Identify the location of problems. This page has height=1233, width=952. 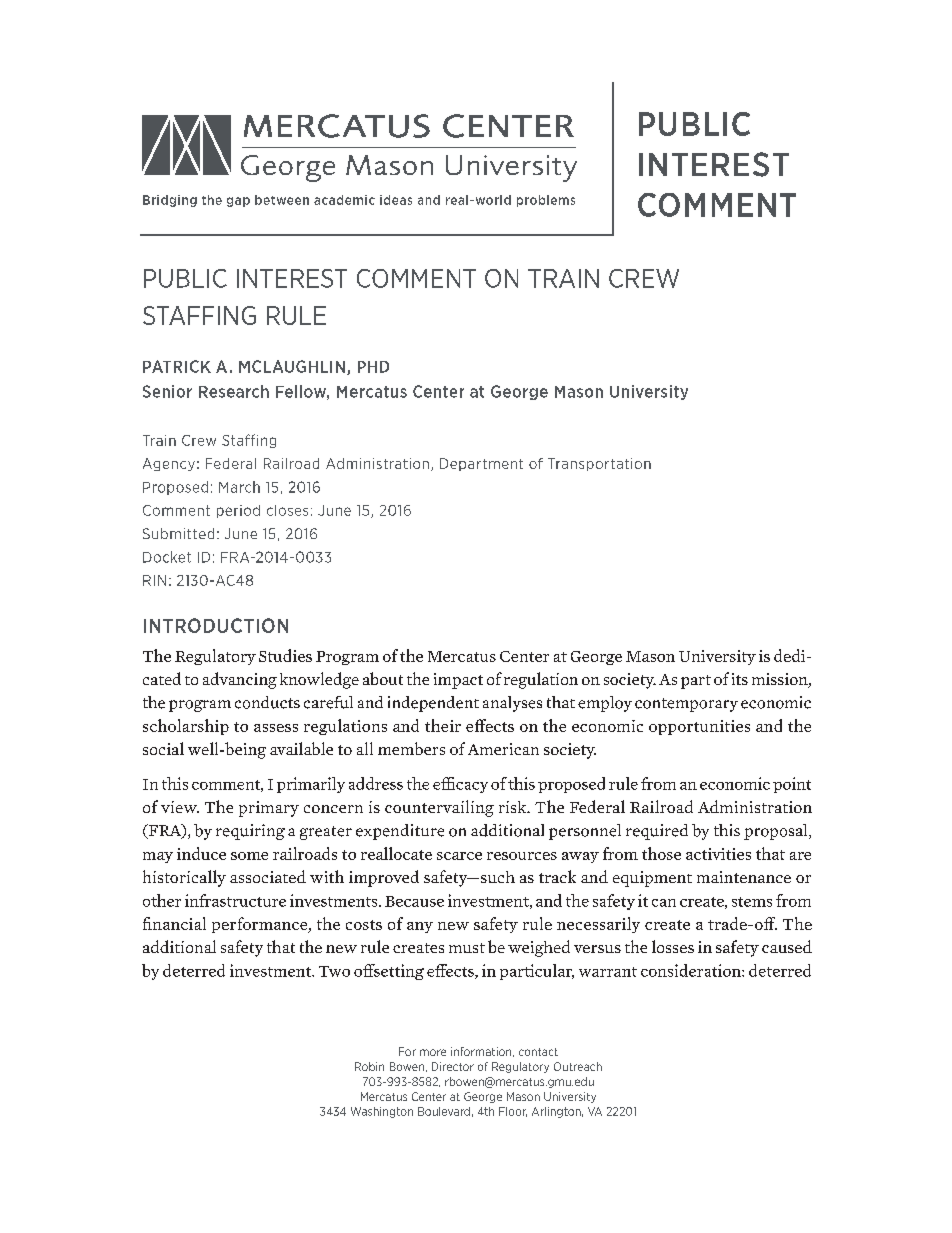
(546, 201).
